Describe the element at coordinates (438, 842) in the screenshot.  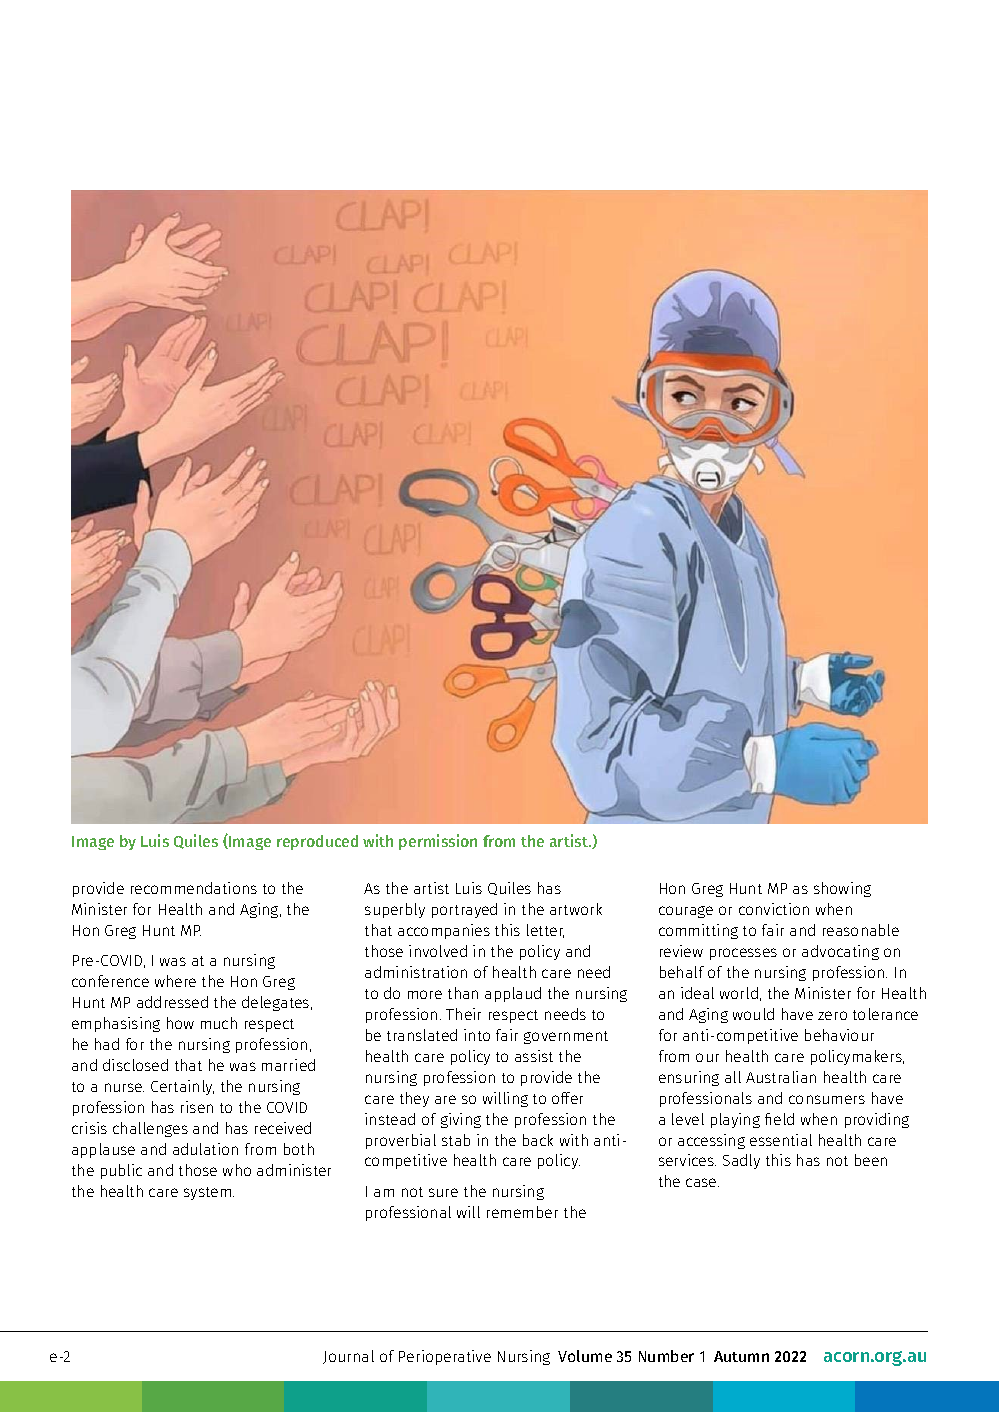
I see `permission` at that location.
